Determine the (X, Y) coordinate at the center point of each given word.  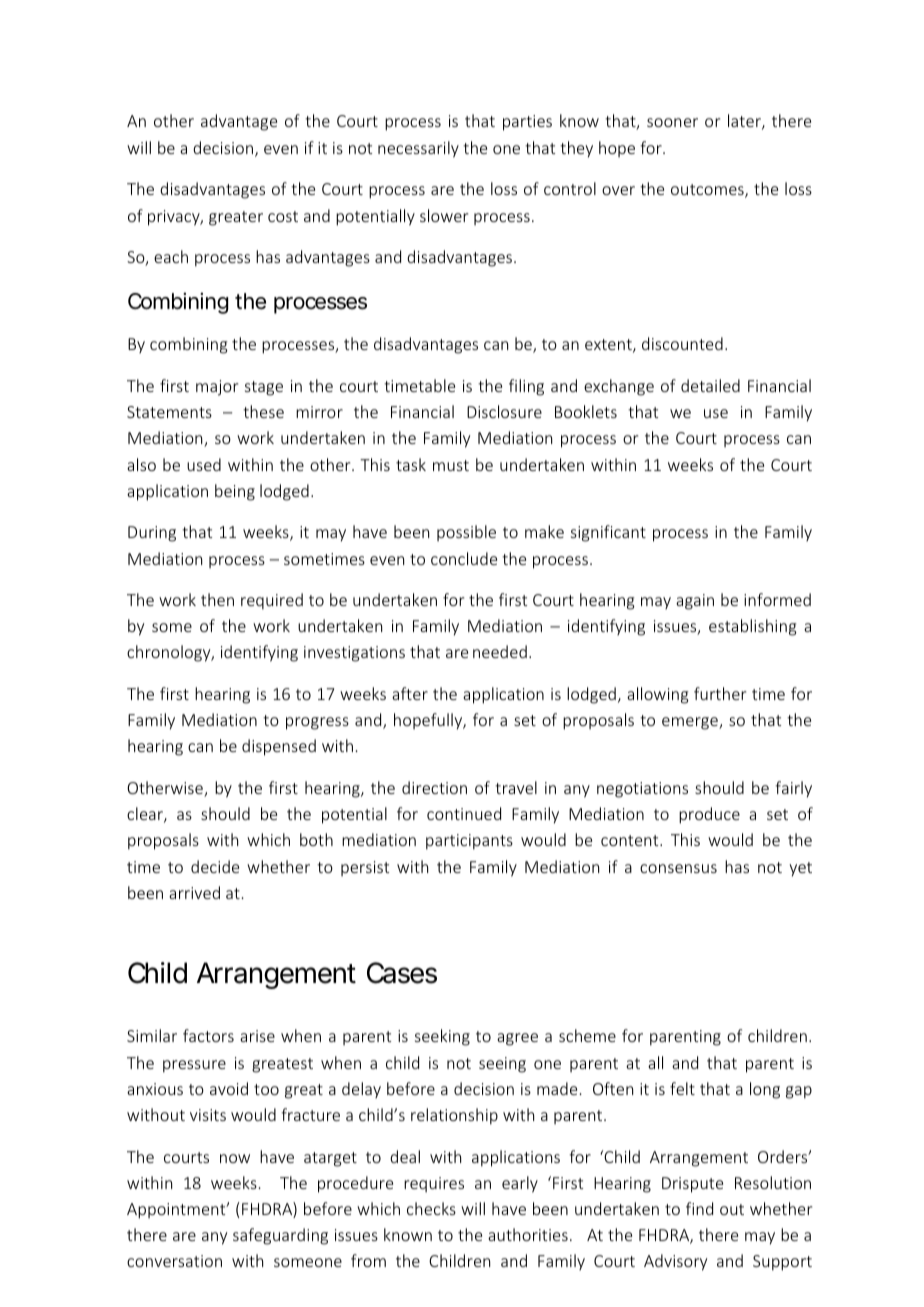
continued (464, 813)
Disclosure (504, 411)
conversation (174, 1261)
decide (215, 866)
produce (709, 815)
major (217, 388)
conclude (464, 558)
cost (283, 216)
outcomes (708, 191)
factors (208, 1035)
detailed (710, 385)
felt (682, 1088)
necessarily (418, 149)
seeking (442, 1037)
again (695, 602)
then (217, 599)
